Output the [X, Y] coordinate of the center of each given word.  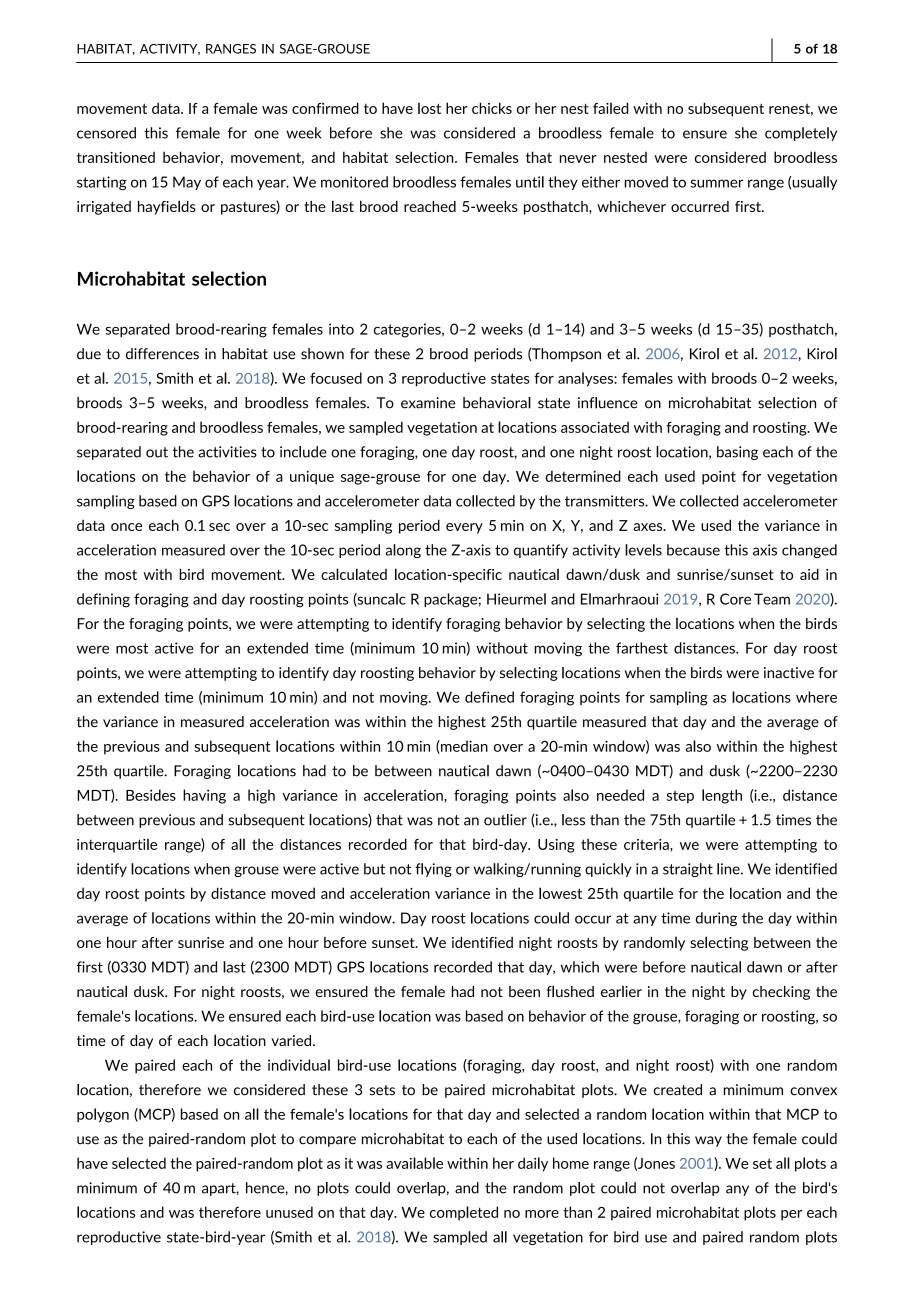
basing [737, 453]
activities [227, 452]
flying [433, 870]
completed [464, 1213]
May [187, 183]
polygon [103, 1115]
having [204, 796]
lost [429, 108]
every [464, 528]
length [722, 796]
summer [717, 183]
